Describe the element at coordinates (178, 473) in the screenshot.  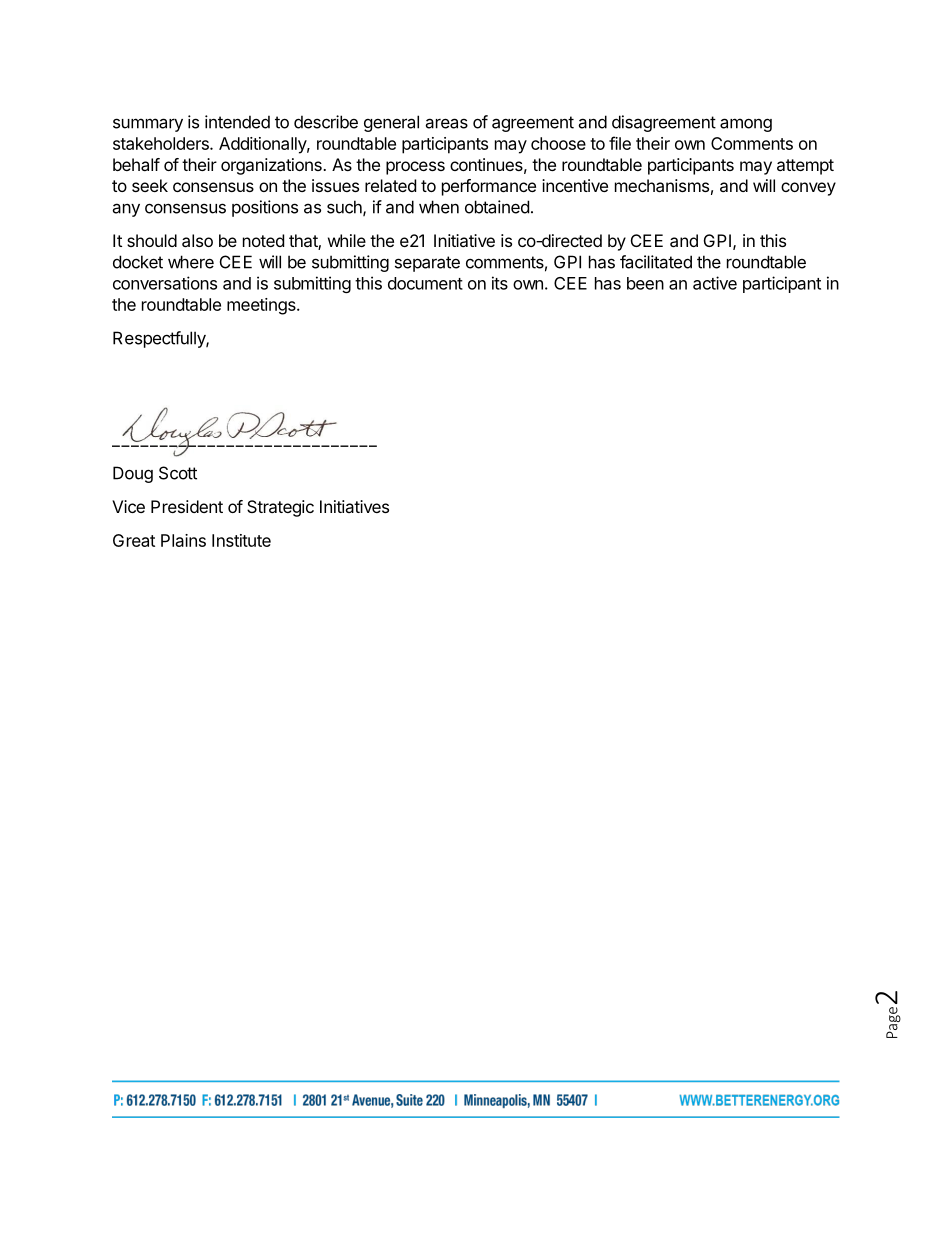
I see `Scott` at that location.
